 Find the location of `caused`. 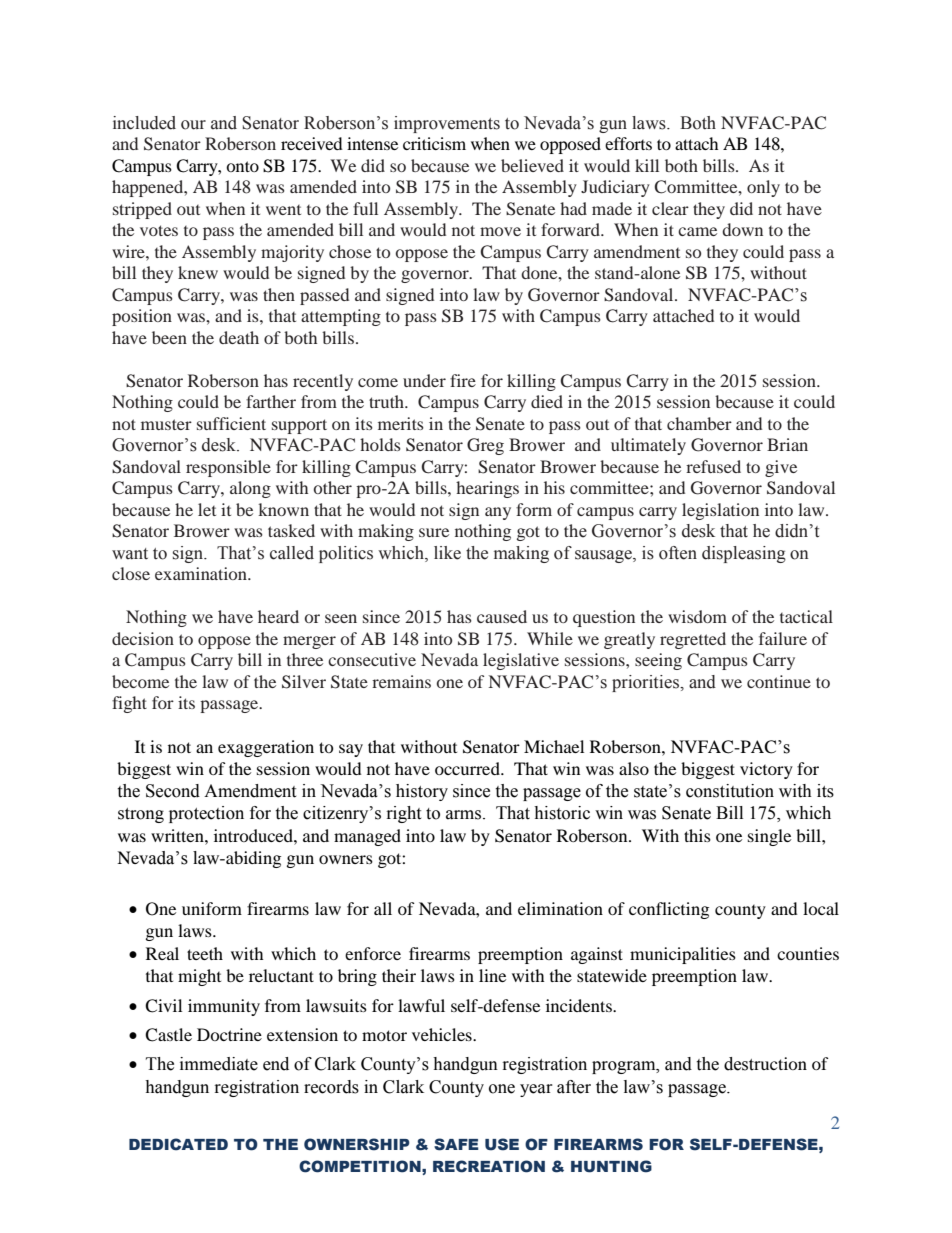

caused is located at coordinates (502, 616).
